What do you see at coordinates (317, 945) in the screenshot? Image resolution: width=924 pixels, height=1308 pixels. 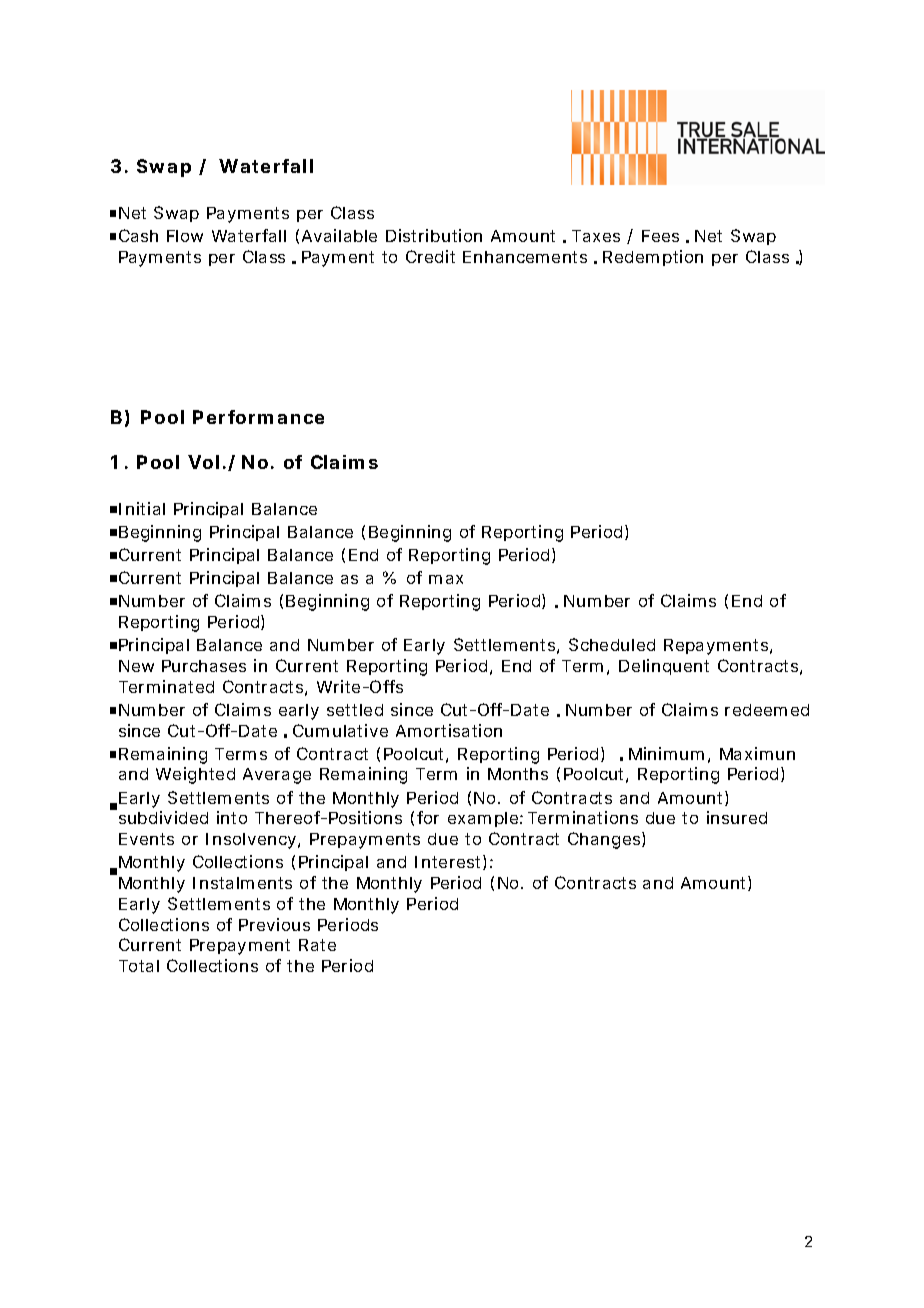 I see `Rate` at bounding box center [317, 945].
